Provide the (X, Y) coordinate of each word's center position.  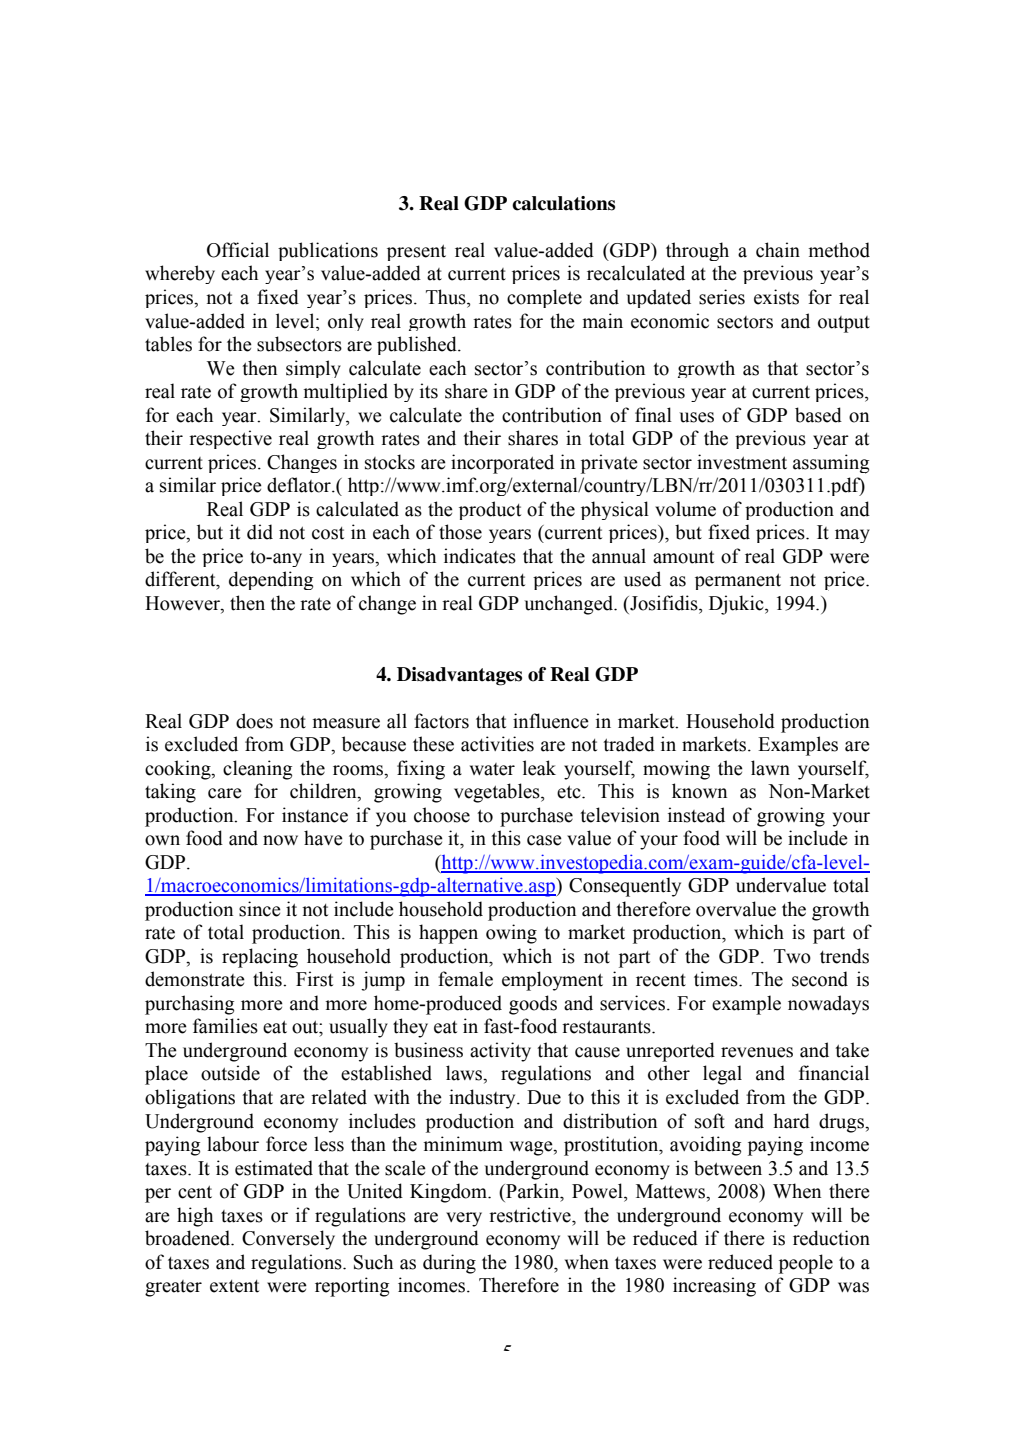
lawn (770, 768)
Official (238, 250)
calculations (563, 203)
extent (234, 1286)
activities (497, 744)
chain (778, 250)
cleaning (257, 770)
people (806, 1264)
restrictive (531, 1215)
